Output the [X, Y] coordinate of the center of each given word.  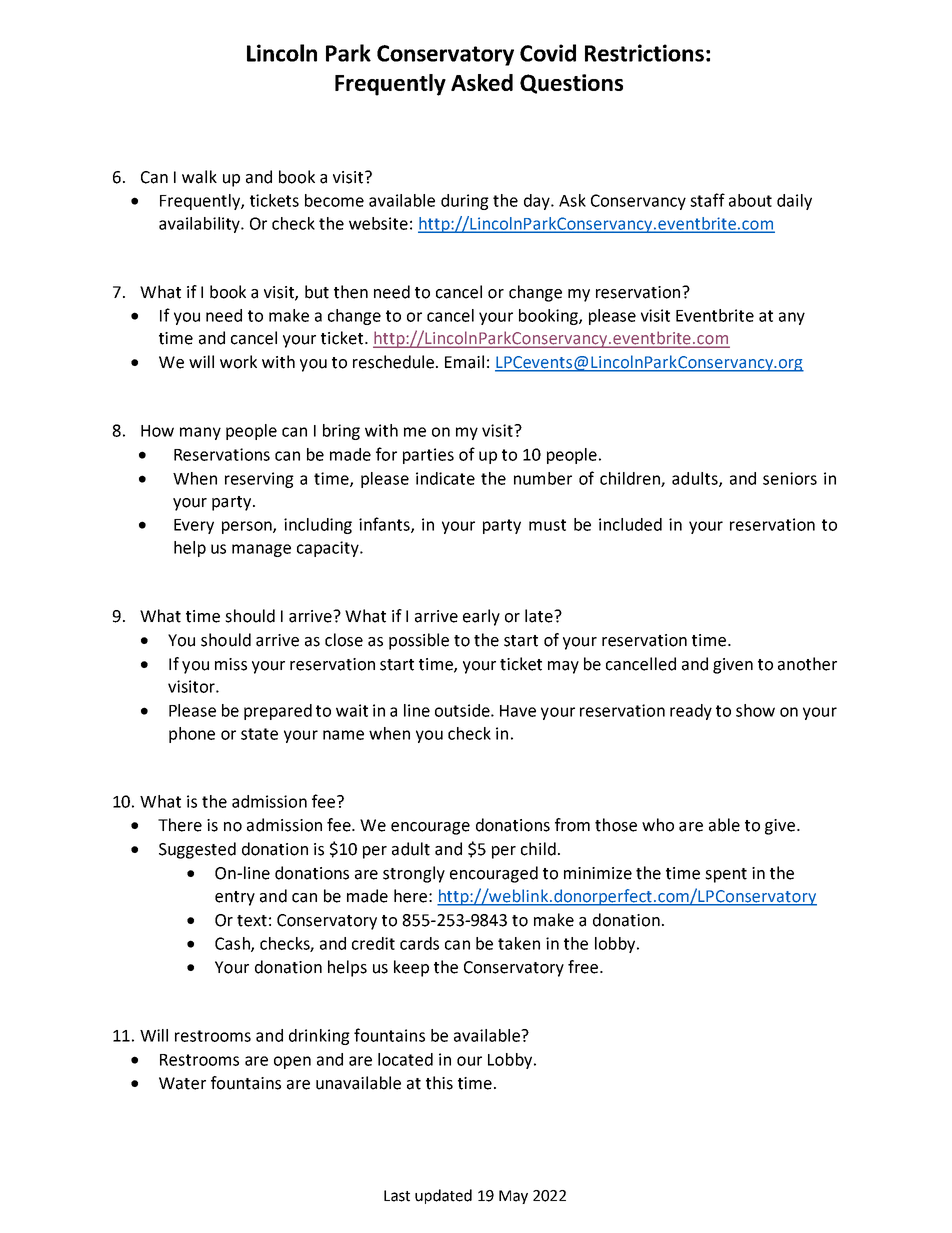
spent [726, 875]
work [238, 362]
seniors [790, 478]
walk [199, 177]
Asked [482, 82]
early [481, 617]
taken [519, 943]
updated [443, 1196]
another [807, 664]
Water [182, 1083]
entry [235, 898]
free [584, 967]
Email [464, 362]
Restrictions [644, 53]
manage [261, 550]
